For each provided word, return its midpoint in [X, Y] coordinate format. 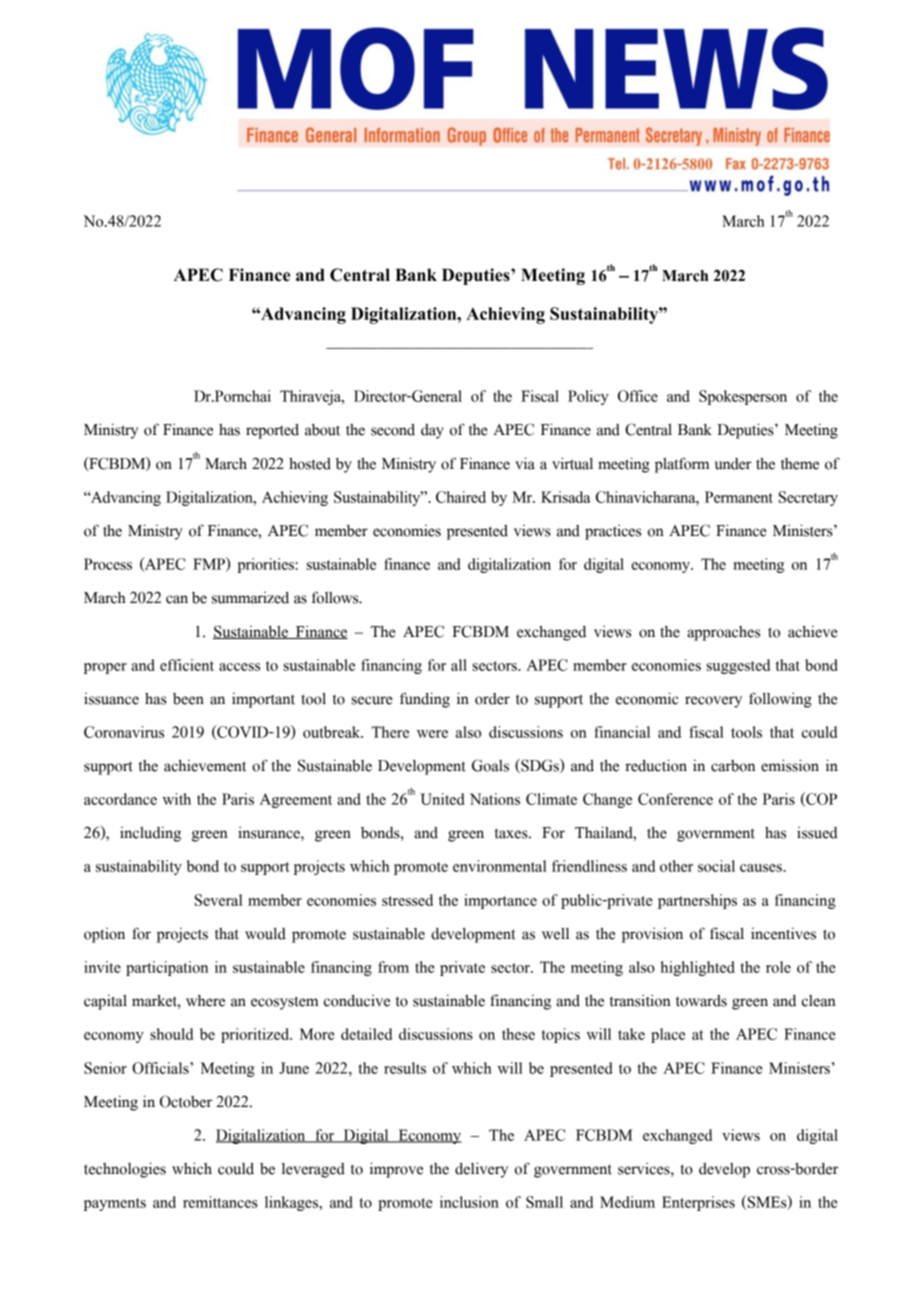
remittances [220, 1202]
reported [272, 431]
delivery [481, 1170]
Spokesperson [743, 397]
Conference [675, 799]
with [176, 799]
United [442, 799]
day [432, 431]
